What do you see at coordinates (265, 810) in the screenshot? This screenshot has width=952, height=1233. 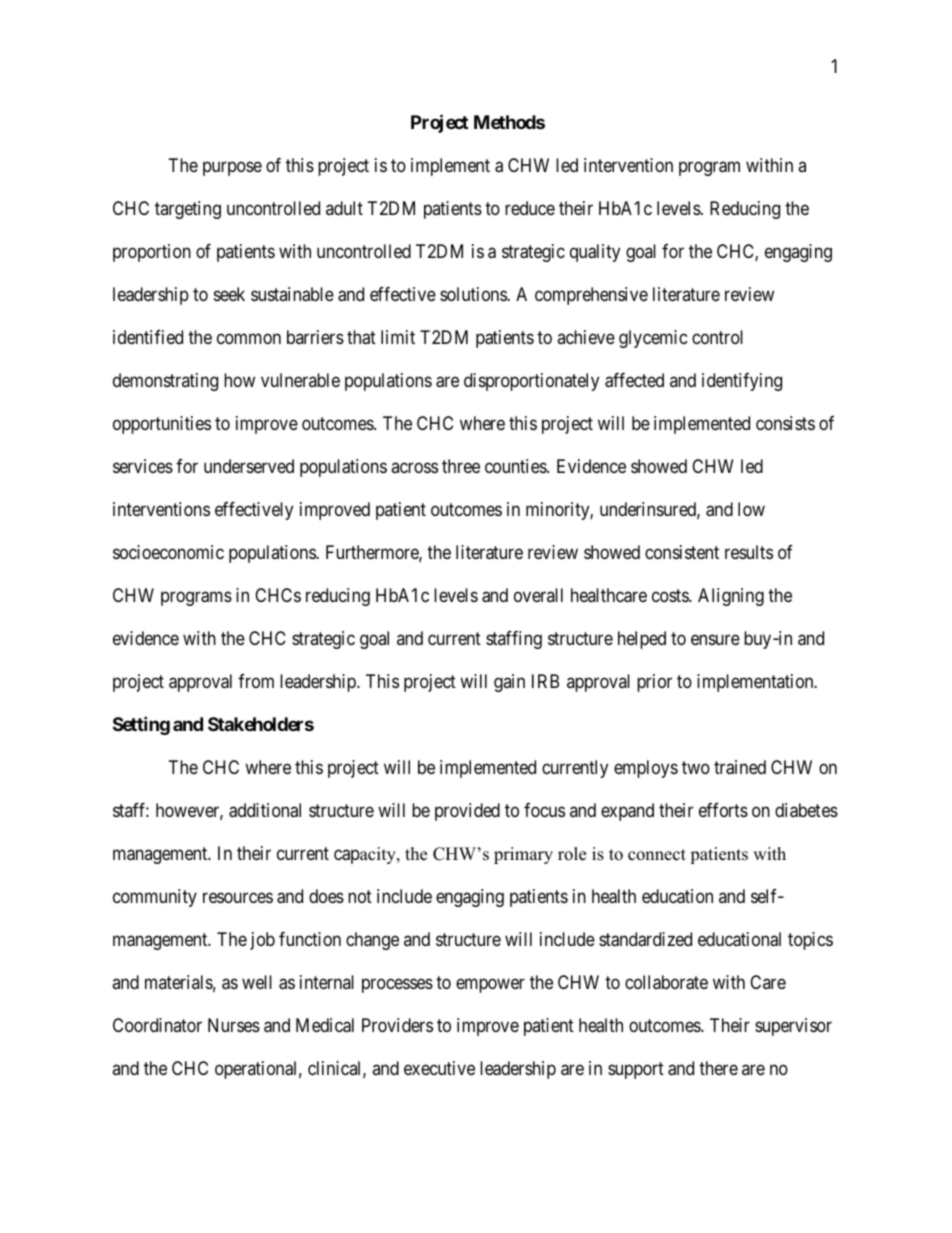 I see `additional` at bounding box center [265, 810].
